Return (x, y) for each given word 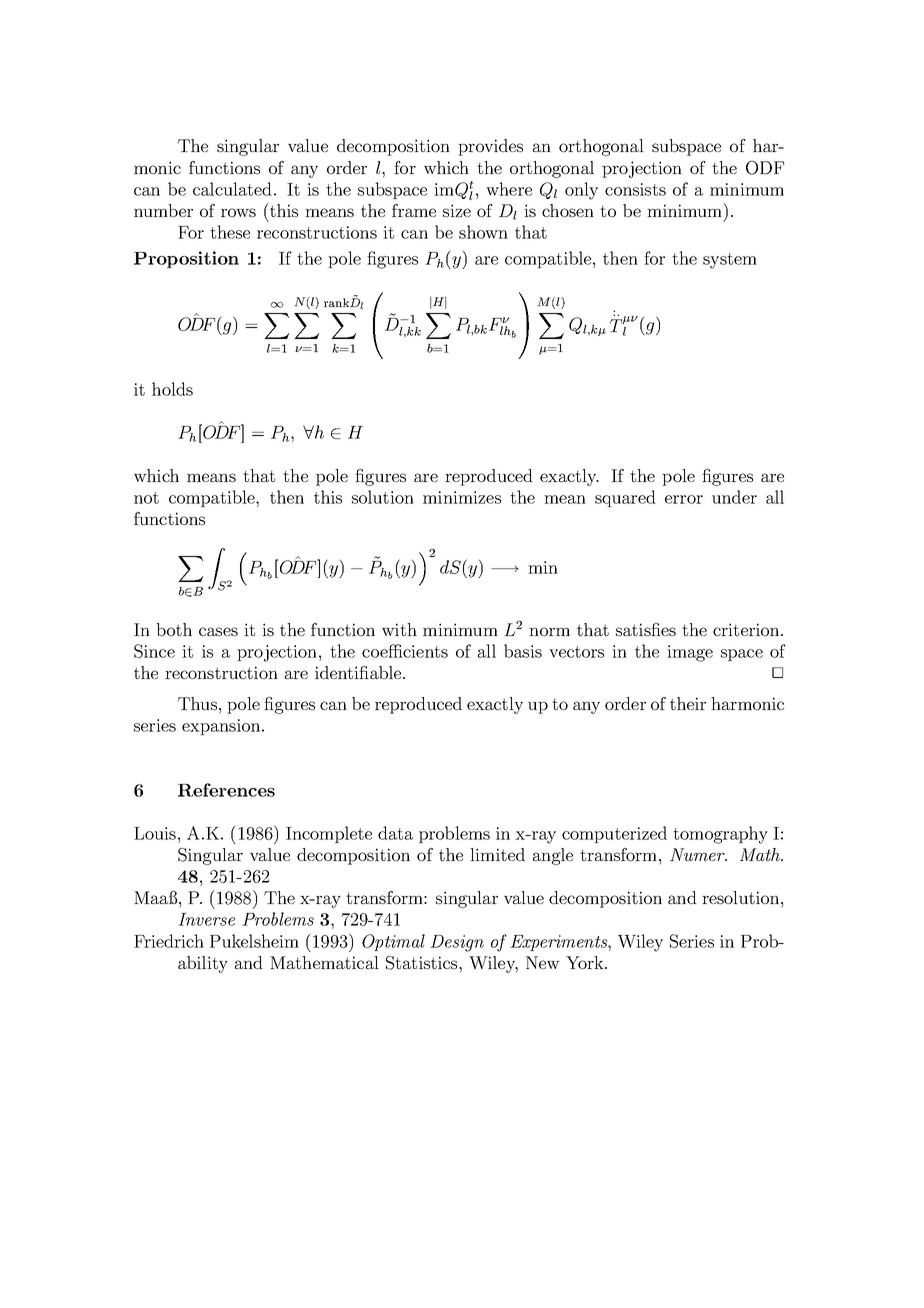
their (688, 703)
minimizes (462, 497)
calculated (232, 189)
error (684, 499)
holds (172, 389)
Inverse (206, 919)
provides (490, 147)
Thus (199, 703)
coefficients (405, 651)
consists (635, 189)
